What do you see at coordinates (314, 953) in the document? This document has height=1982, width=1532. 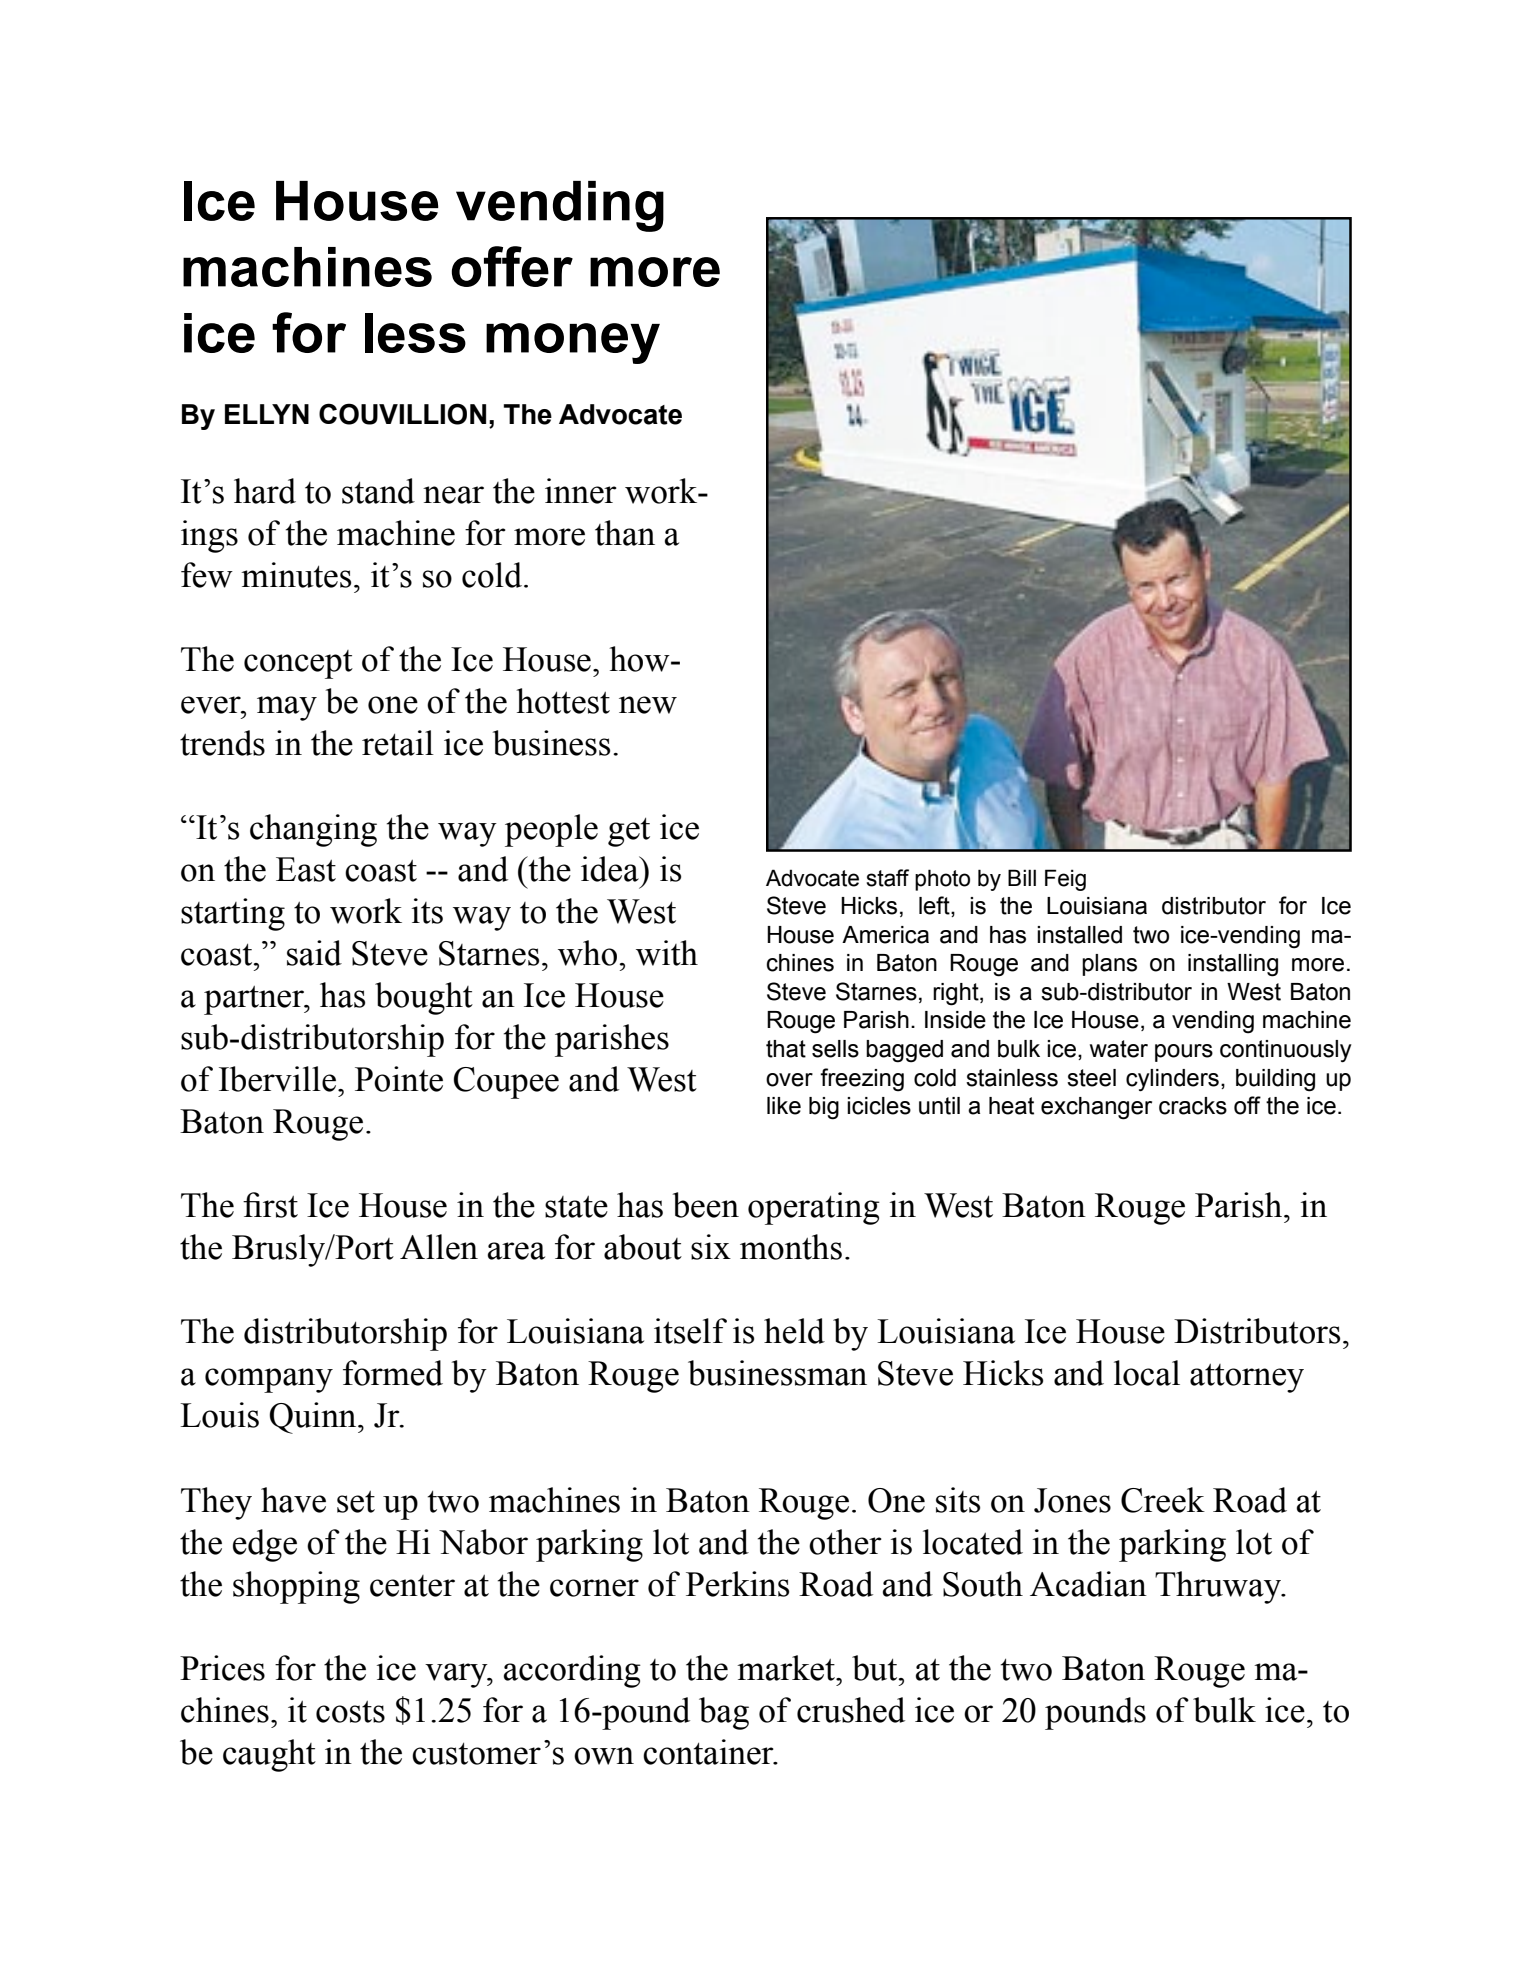 I see `said` at bounding box center [314, 953].
